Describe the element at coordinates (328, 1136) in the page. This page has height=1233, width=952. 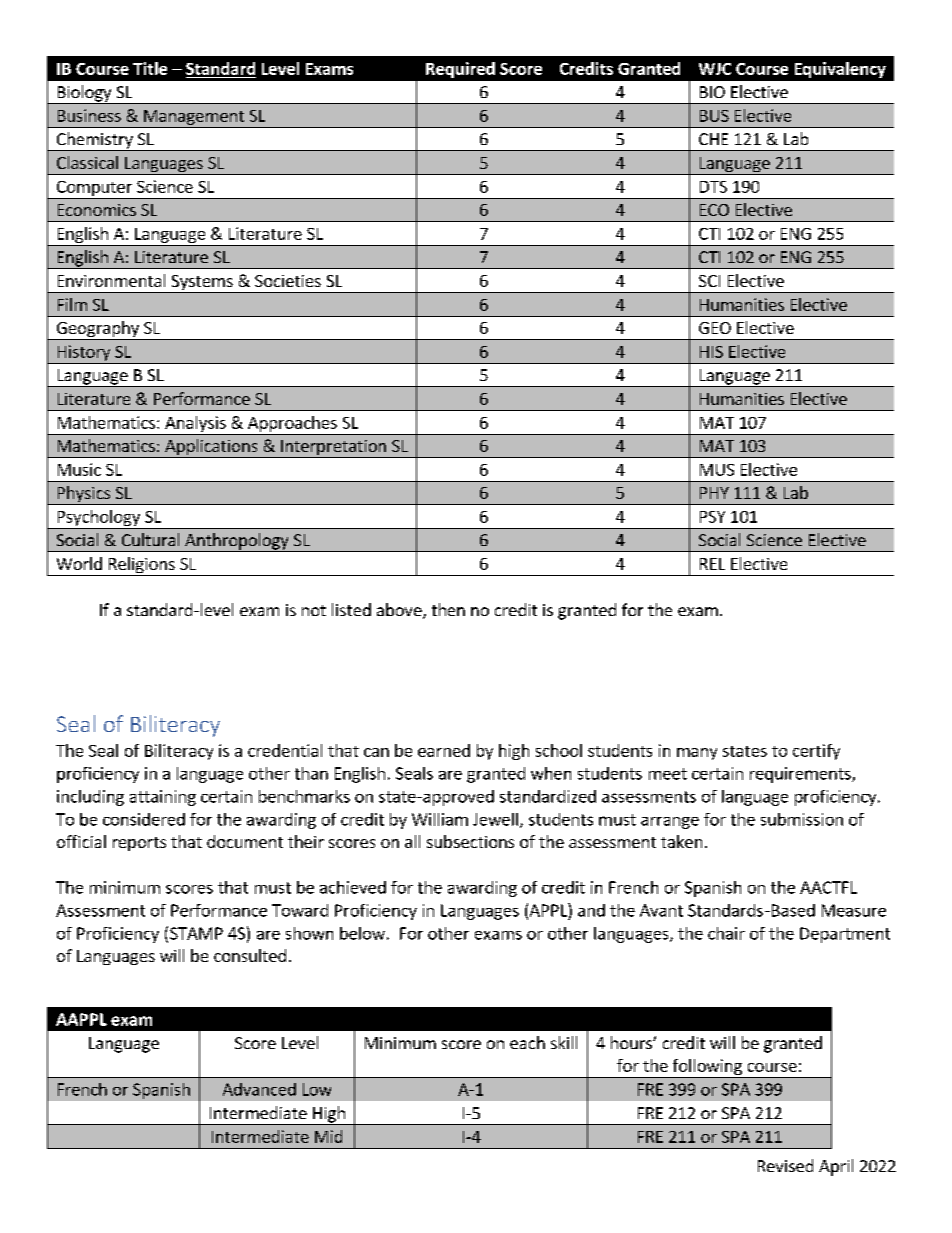
I see `Mid` at that location.
